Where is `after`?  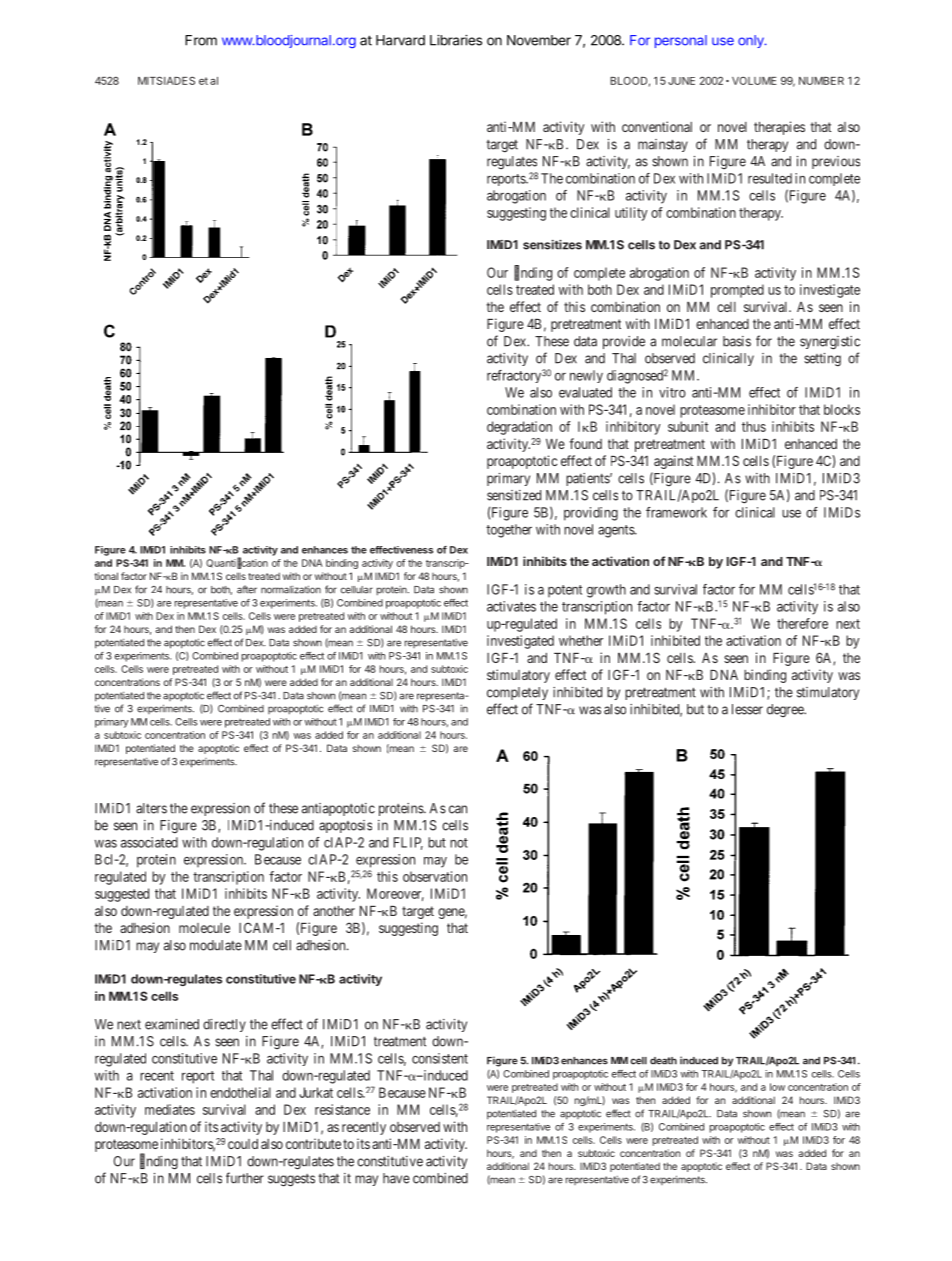
after is located at coordinates (247, 589).
